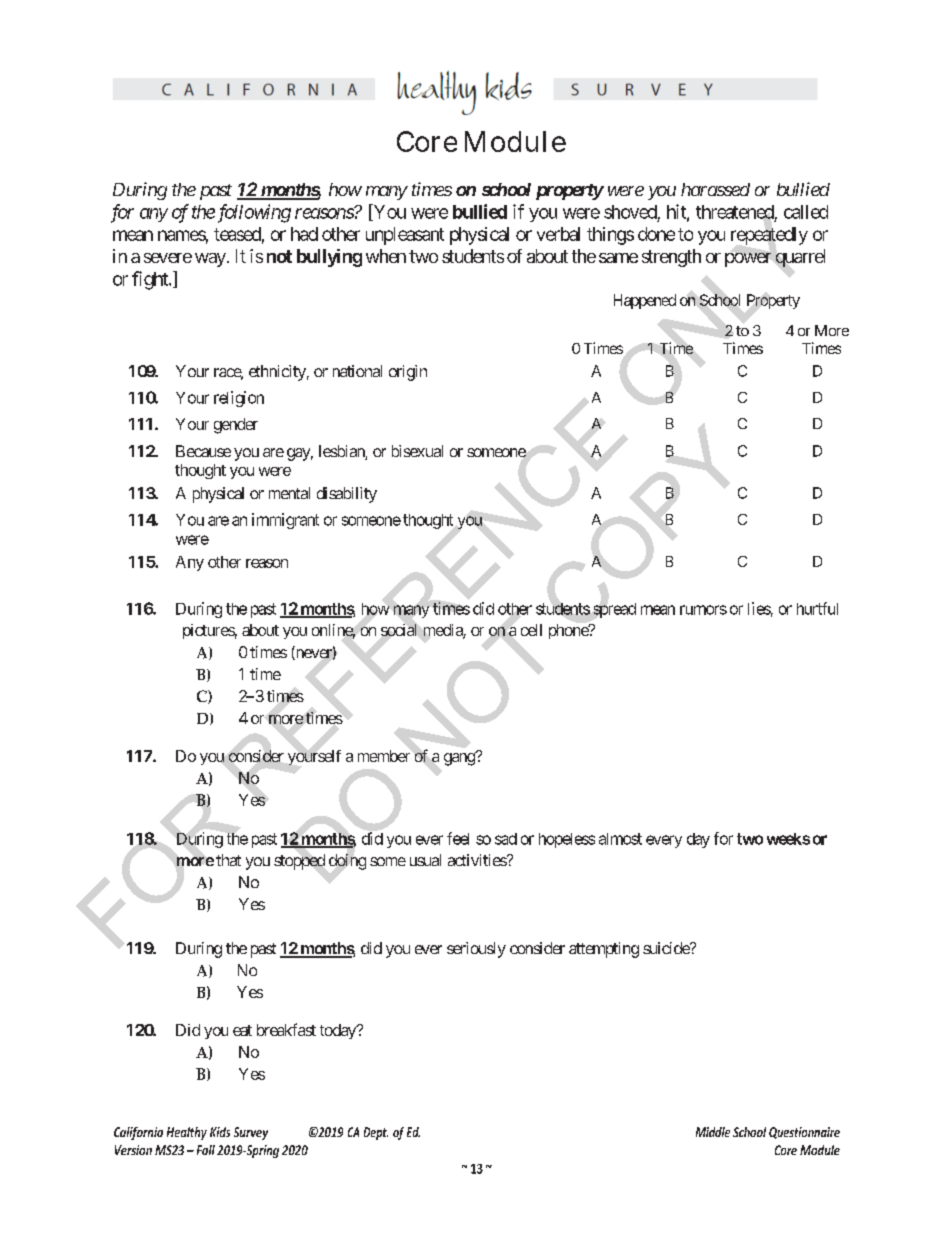 Image resolution: width=952 pixels, height=1233 pixels. I want to click on Kids, so click(220, 1132).
